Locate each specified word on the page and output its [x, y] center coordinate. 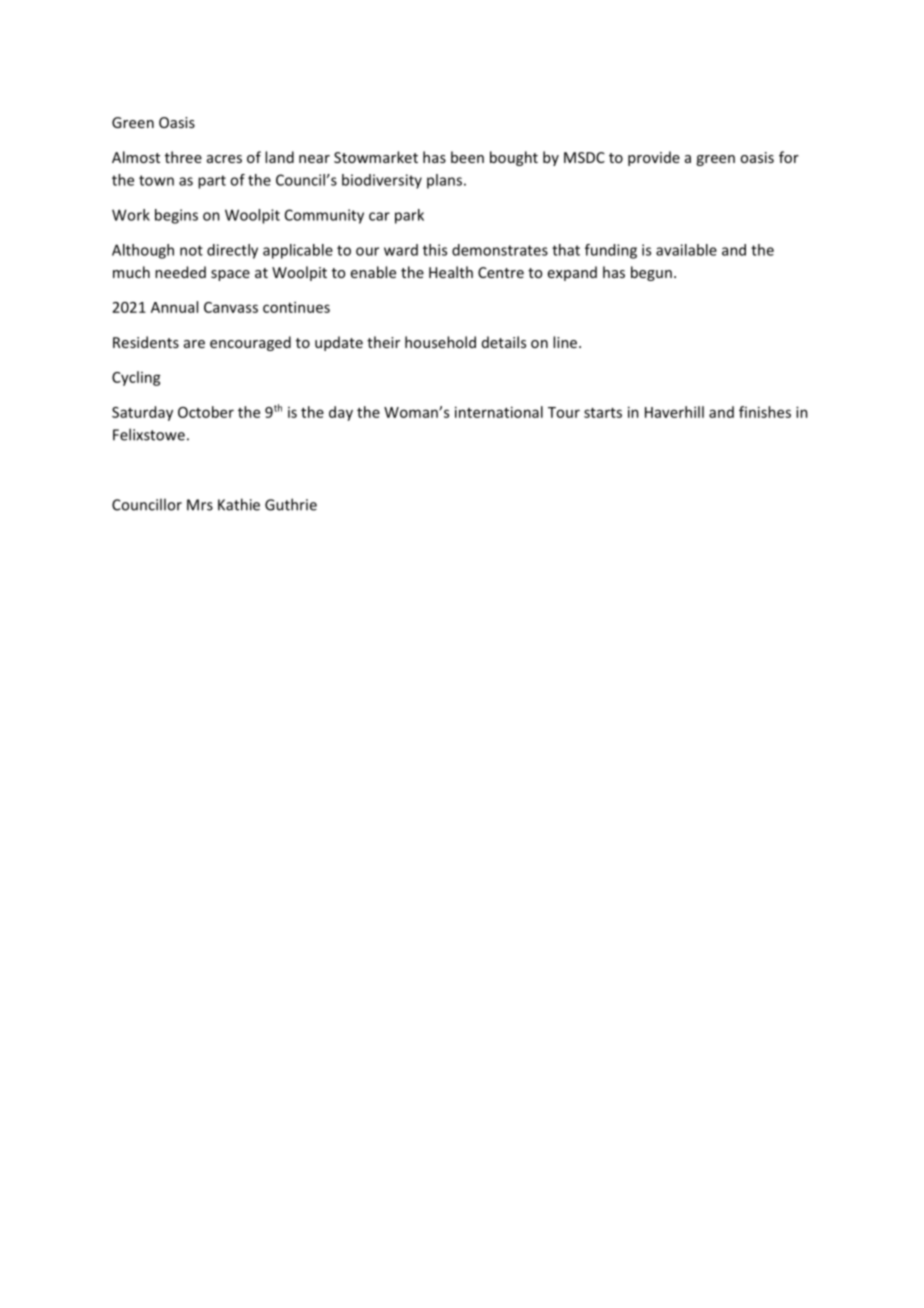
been [467, 157]
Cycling [136, 378]
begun [651, 273]
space [230, 275]
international [499, 412]
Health [451, 272]
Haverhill [674, 412]
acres [224, 159]
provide [654, 158]
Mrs [200, 505]
